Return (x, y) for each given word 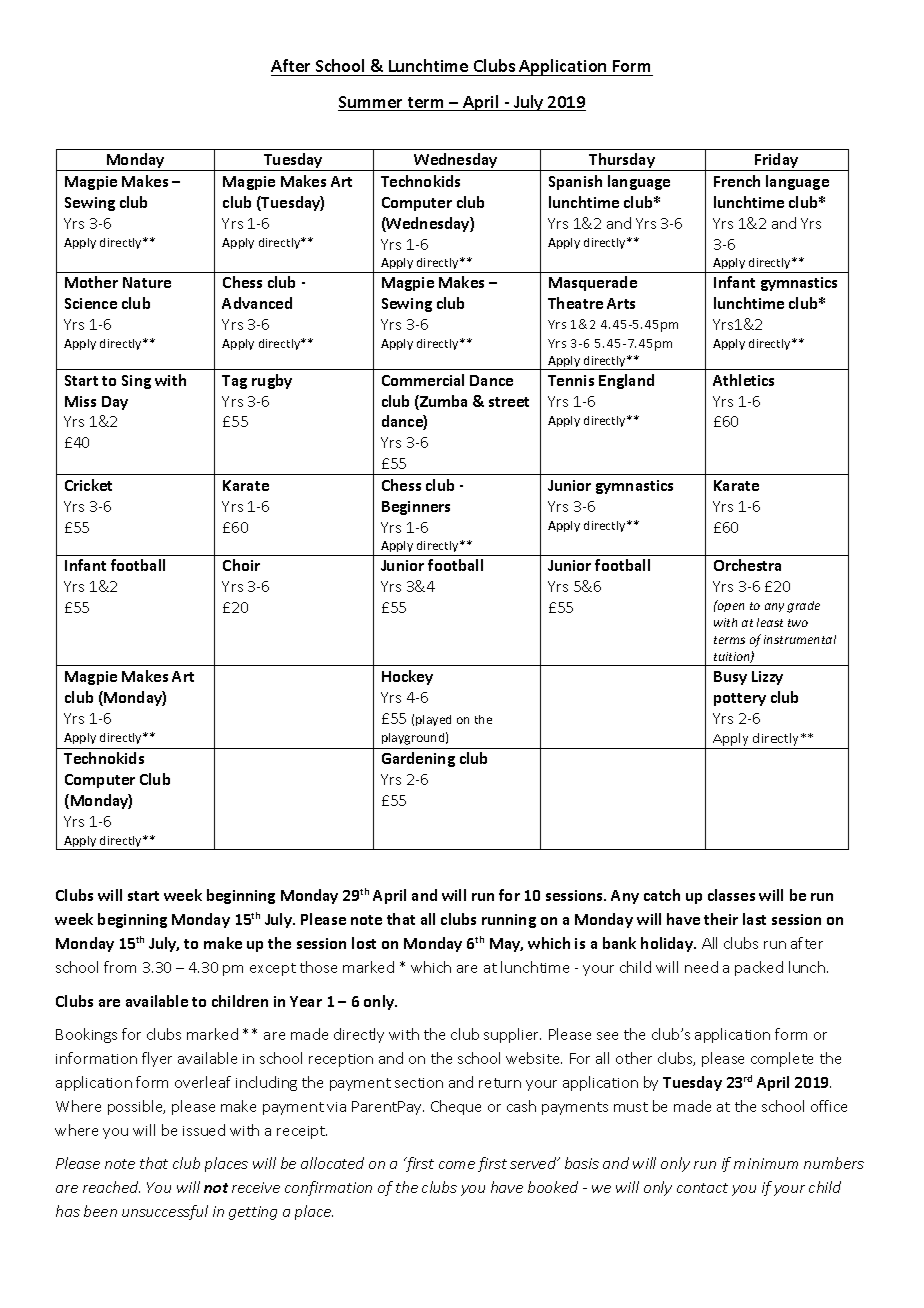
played (433, 720)
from (120, 967)
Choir (241, 565)
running (509, 921)
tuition (733, 657)
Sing (136, 382)
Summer (371, 103)
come (457, 1165)
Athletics (743, 380)
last (754, 919)
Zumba (442, 402)
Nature (147, 282)
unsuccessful (165, 1212)
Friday (777, 162)
